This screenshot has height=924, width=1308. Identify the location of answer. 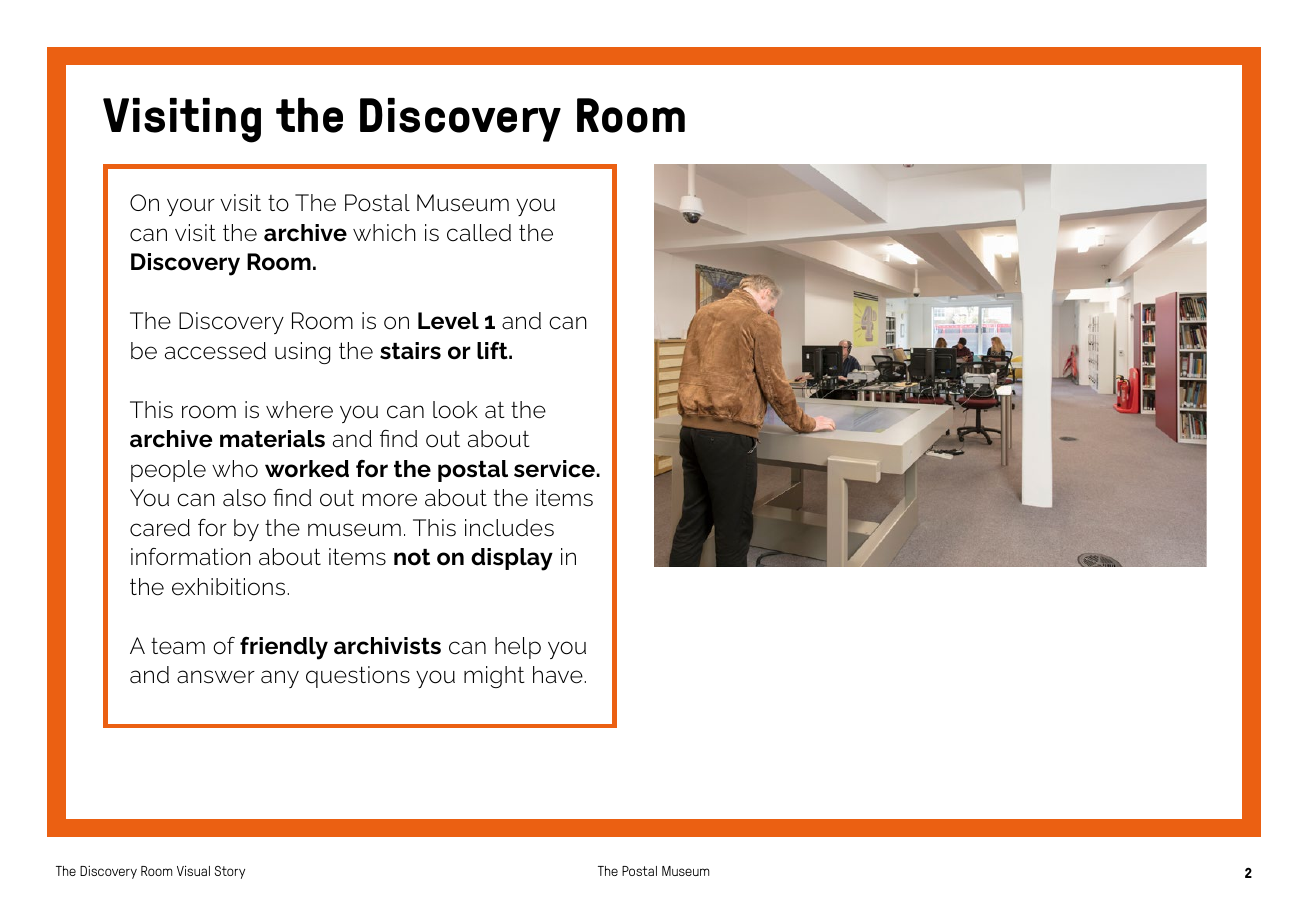
(216, 677).
